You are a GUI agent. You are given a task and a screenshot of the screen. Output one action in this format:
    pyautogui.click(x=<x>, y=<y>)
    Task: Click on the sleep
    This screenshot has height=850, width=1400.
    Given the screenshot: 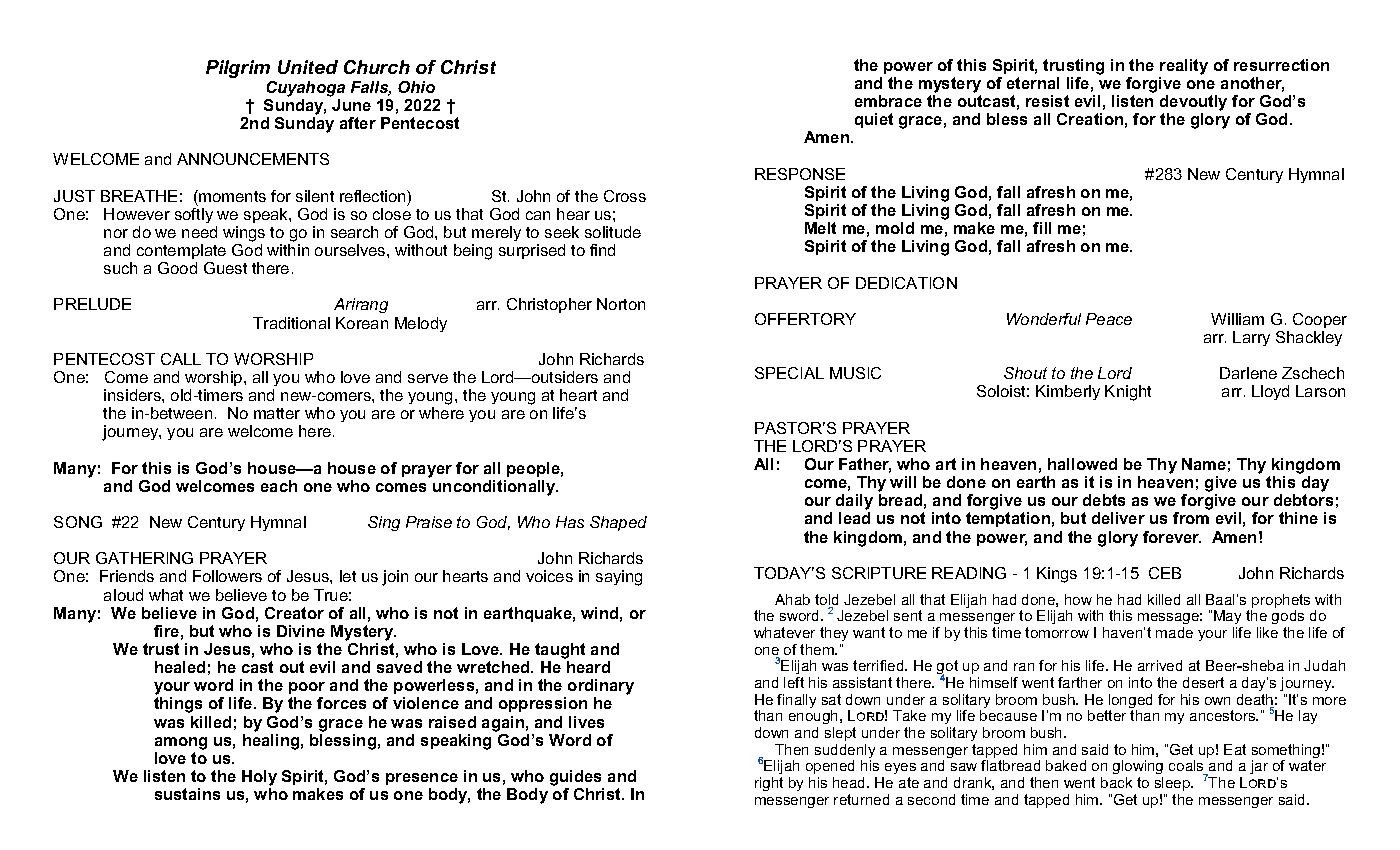 What is the action you would take?
    pyautogui.click(x=1173, y=784)
